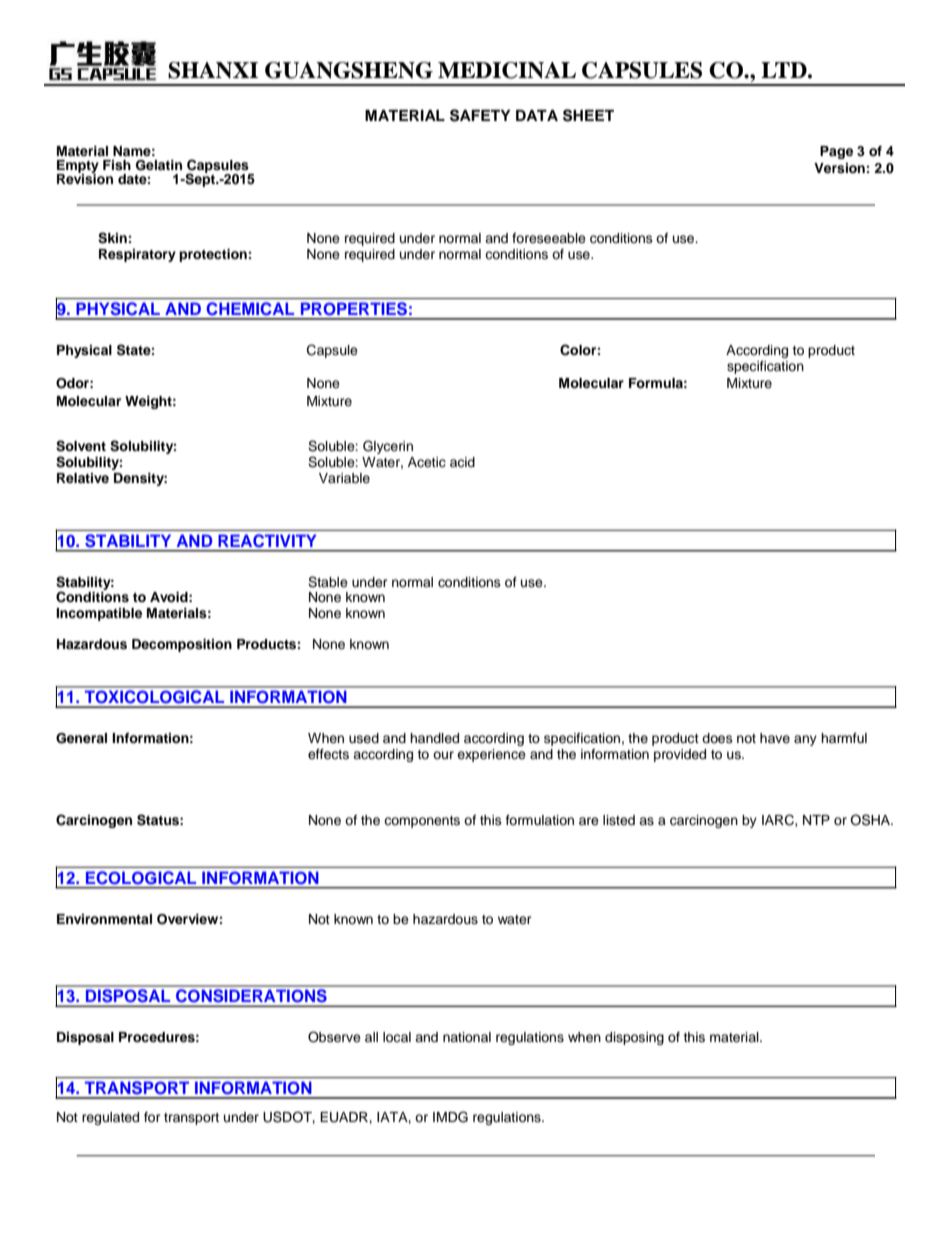 This image has height=1233, width=952. What do you see at coordinates (182, 645) in the image?
I see `Decomposition` at bounding box center [182, 645].
